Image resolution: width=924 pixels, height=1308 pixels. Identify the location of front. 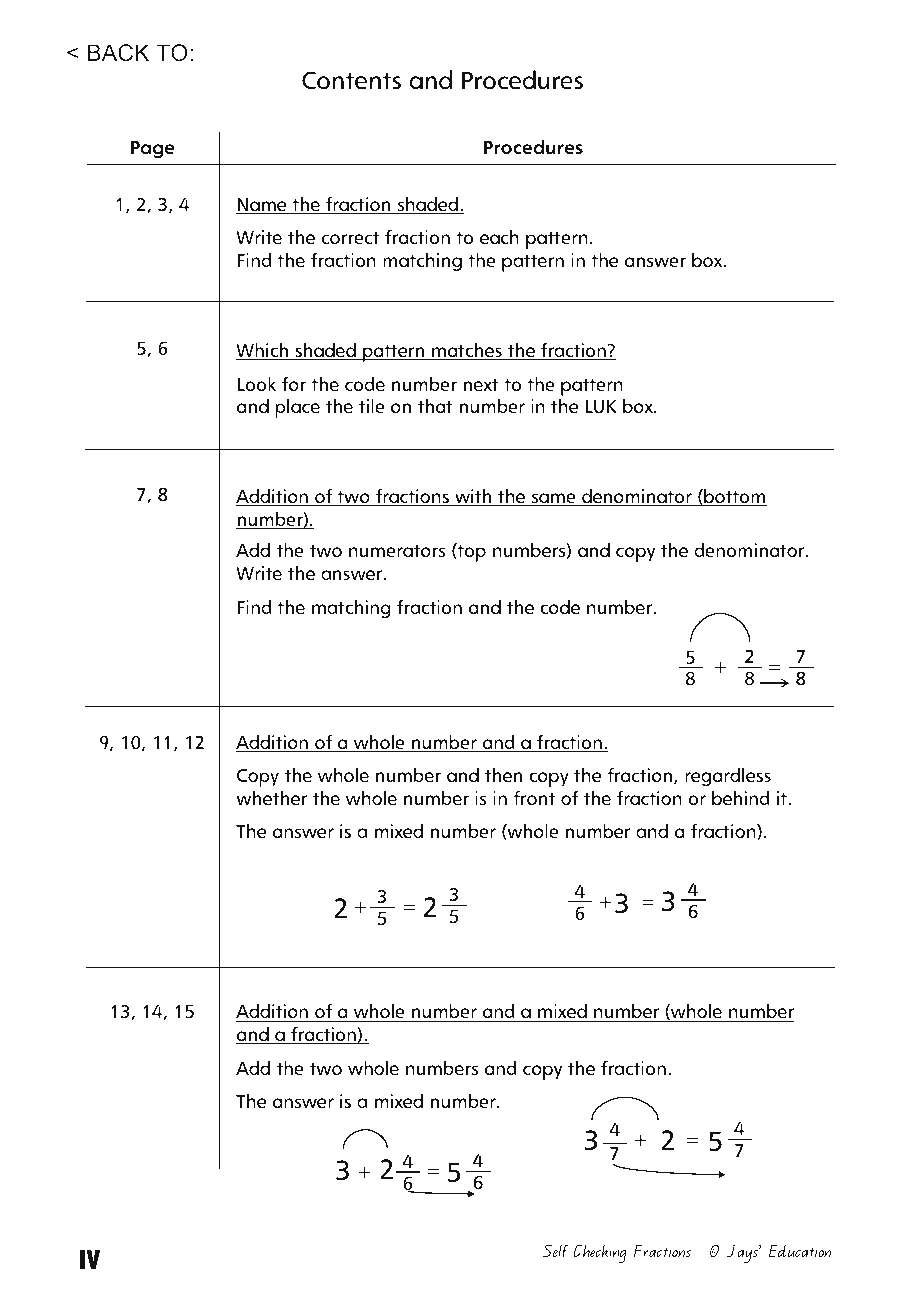
(534, 798).
